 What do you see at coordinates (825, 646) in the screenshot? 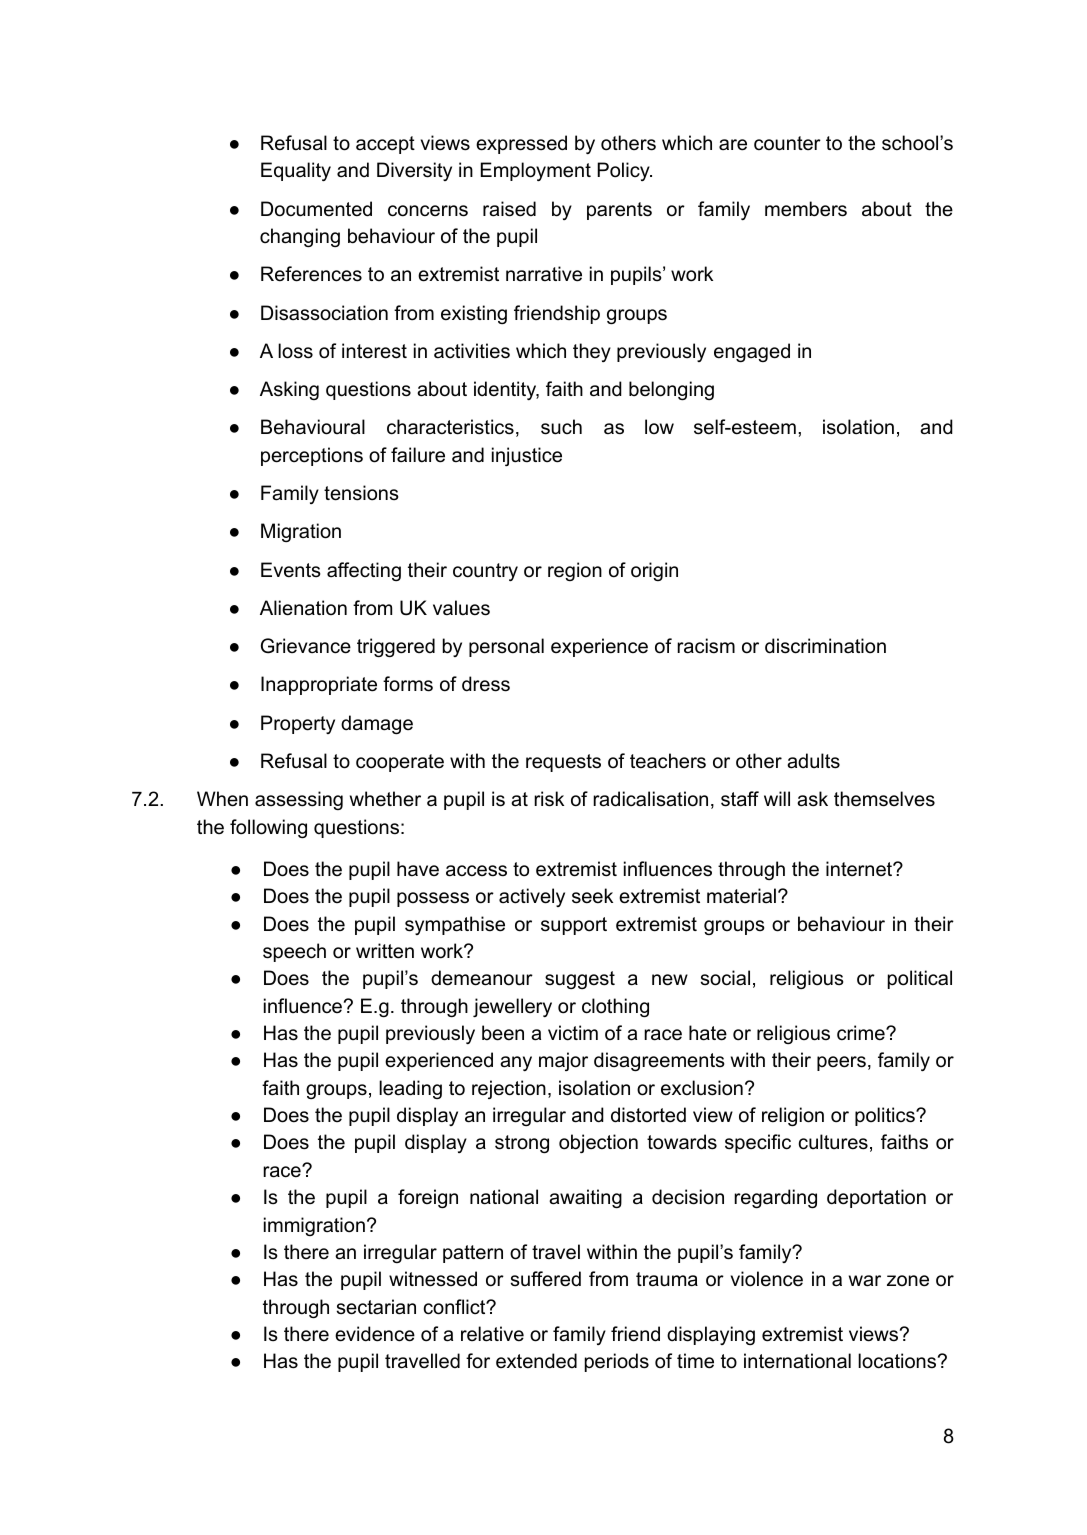
I see `discrimination` at bounding box center [825, 646].
